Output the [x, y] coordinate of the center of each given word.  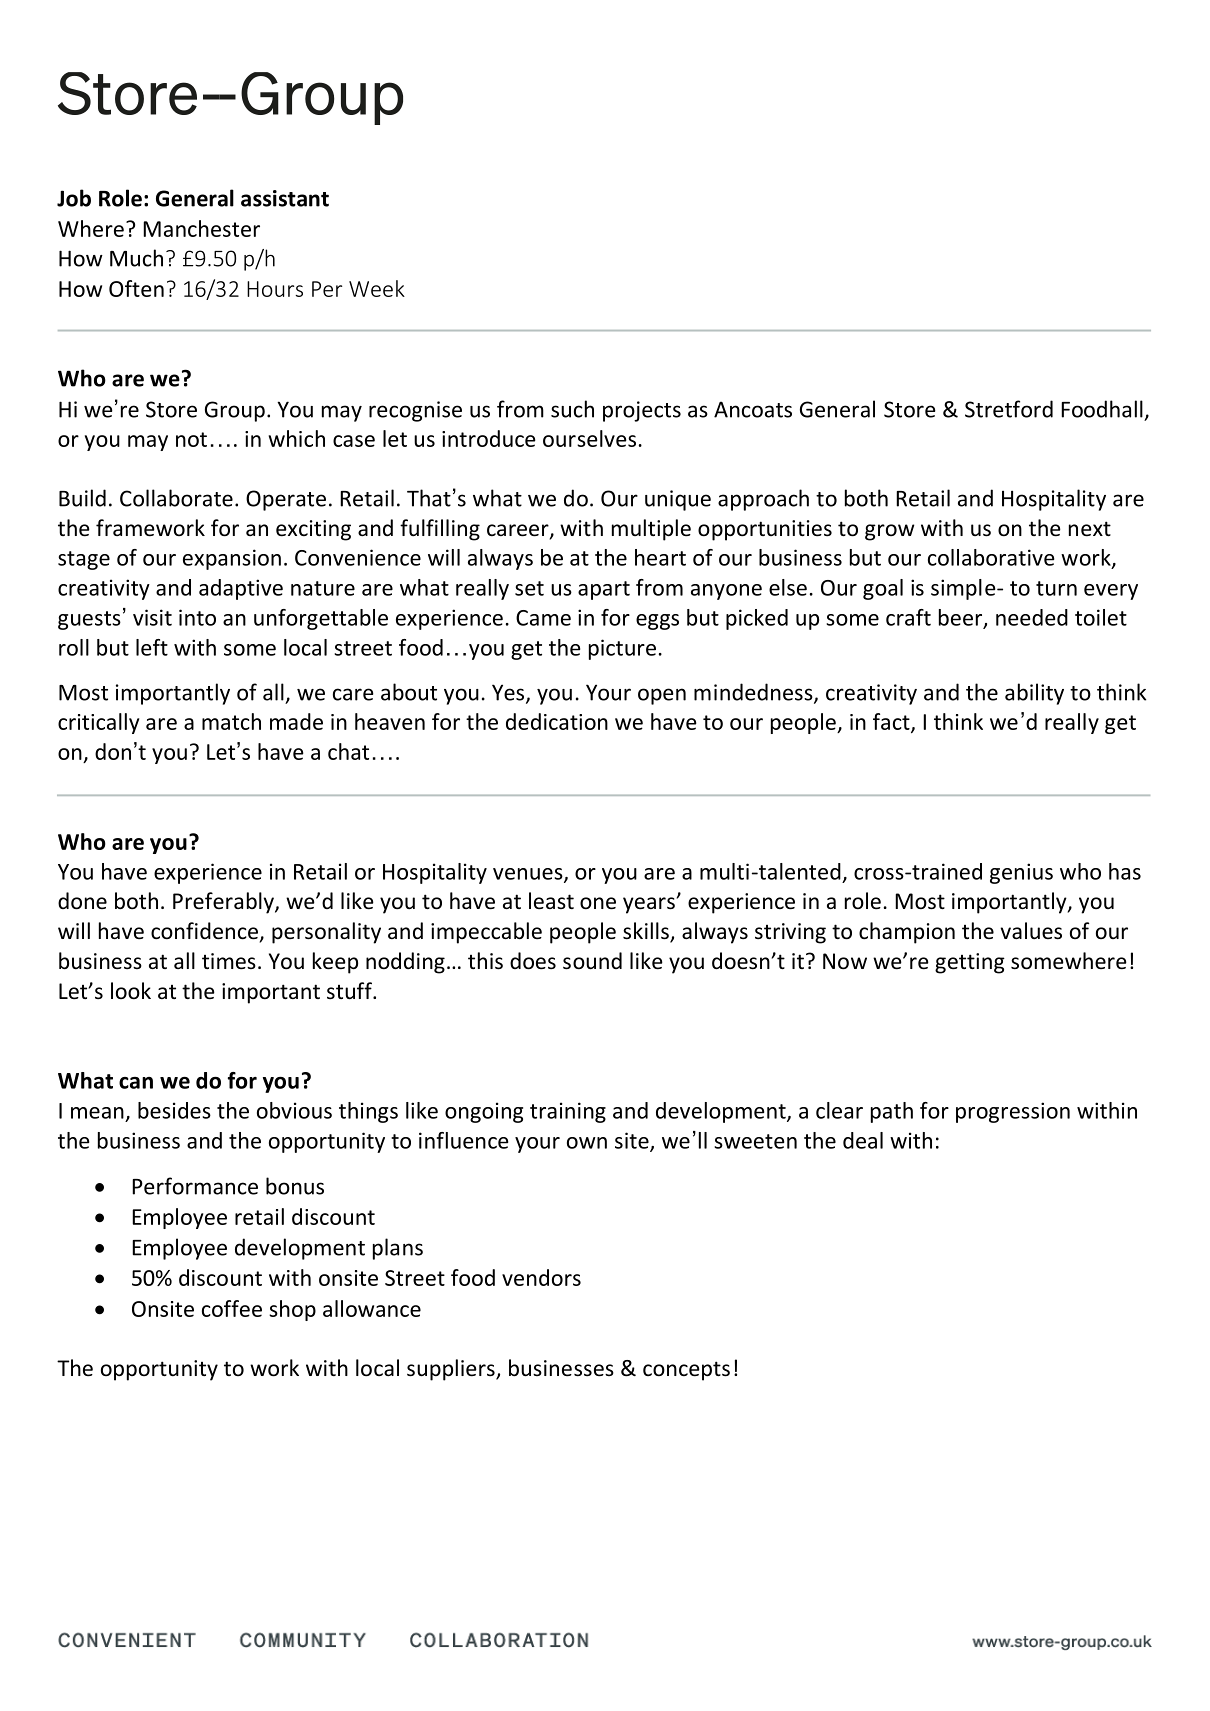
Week [377, 288]
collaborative [991, 557]
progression [1013, 1112]
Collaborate [176, 498]
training [568, 1112]
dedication [557, 721]
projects [642, 411]
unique [678, 500]
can [136, 1083]
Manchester [201, 228]
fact [892, 722]
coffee [232, 1308]
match [231, 721]
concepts [686, 1371]
